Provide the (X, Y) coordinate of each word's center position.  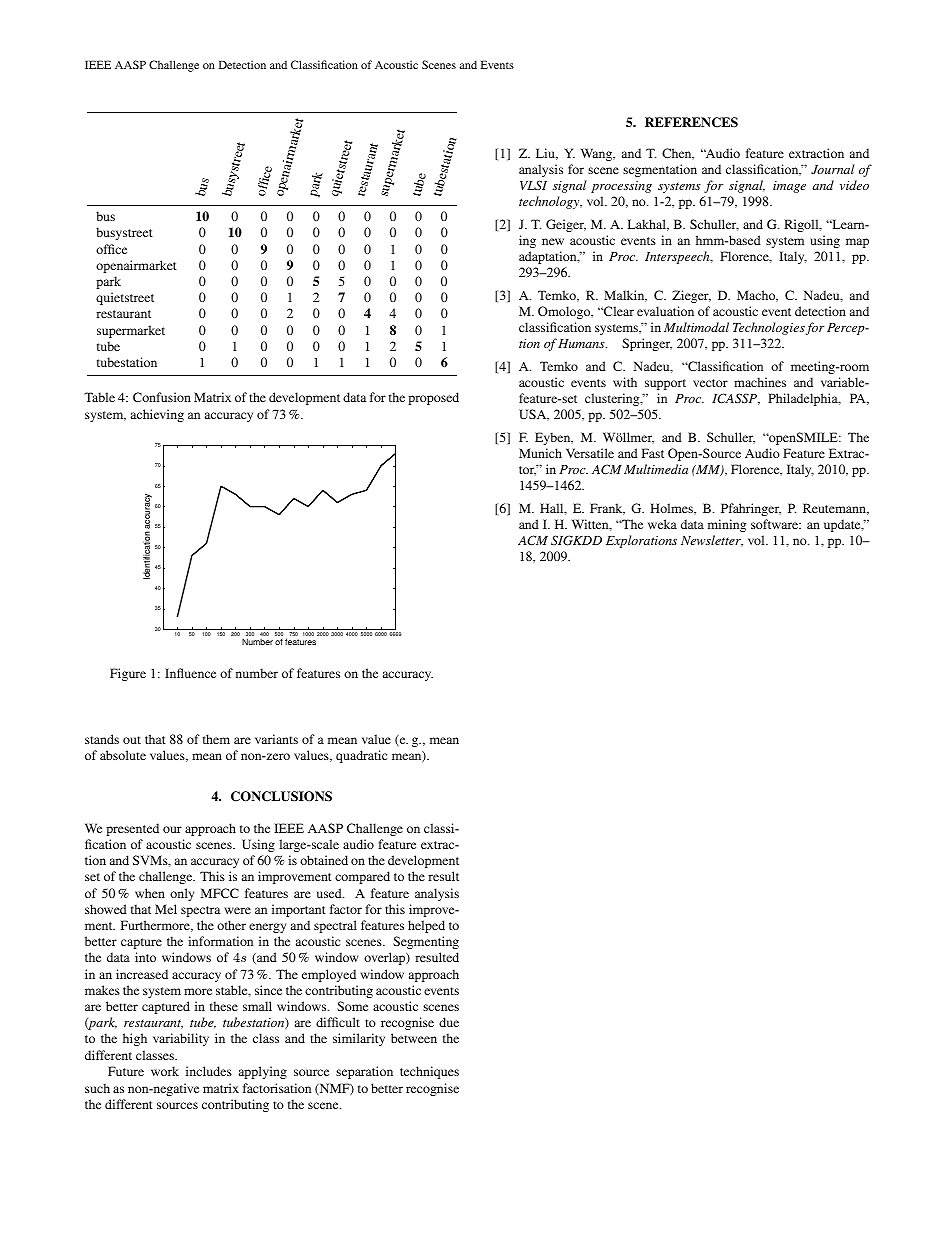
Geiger (566, 225)
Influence (190, 673)
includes (209, 1071)
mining (727, 525)
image (789, 187)
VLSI (533, 185)
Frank (607, 509)
